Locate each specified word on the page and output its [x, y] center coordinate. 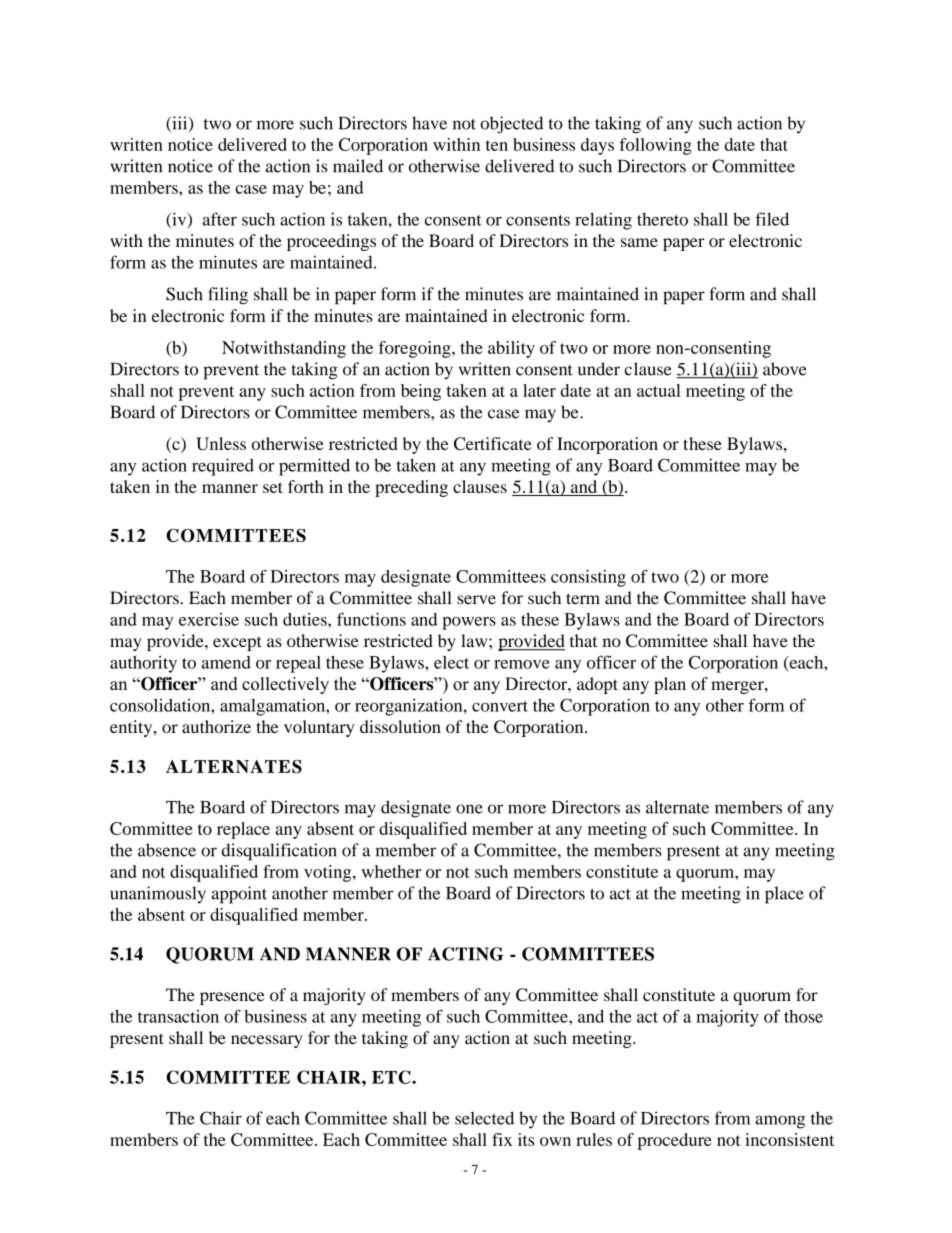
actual [659, 390]
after [220, 219]
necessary [267, 1041]
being [421, 392]
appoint [239, 895]
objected [512, 125]
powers [469, 623]
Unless [221, 443]
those [803, 1016]
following [655, 146]
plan [670, 685]
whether [391, 871]
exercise [209, 619]
